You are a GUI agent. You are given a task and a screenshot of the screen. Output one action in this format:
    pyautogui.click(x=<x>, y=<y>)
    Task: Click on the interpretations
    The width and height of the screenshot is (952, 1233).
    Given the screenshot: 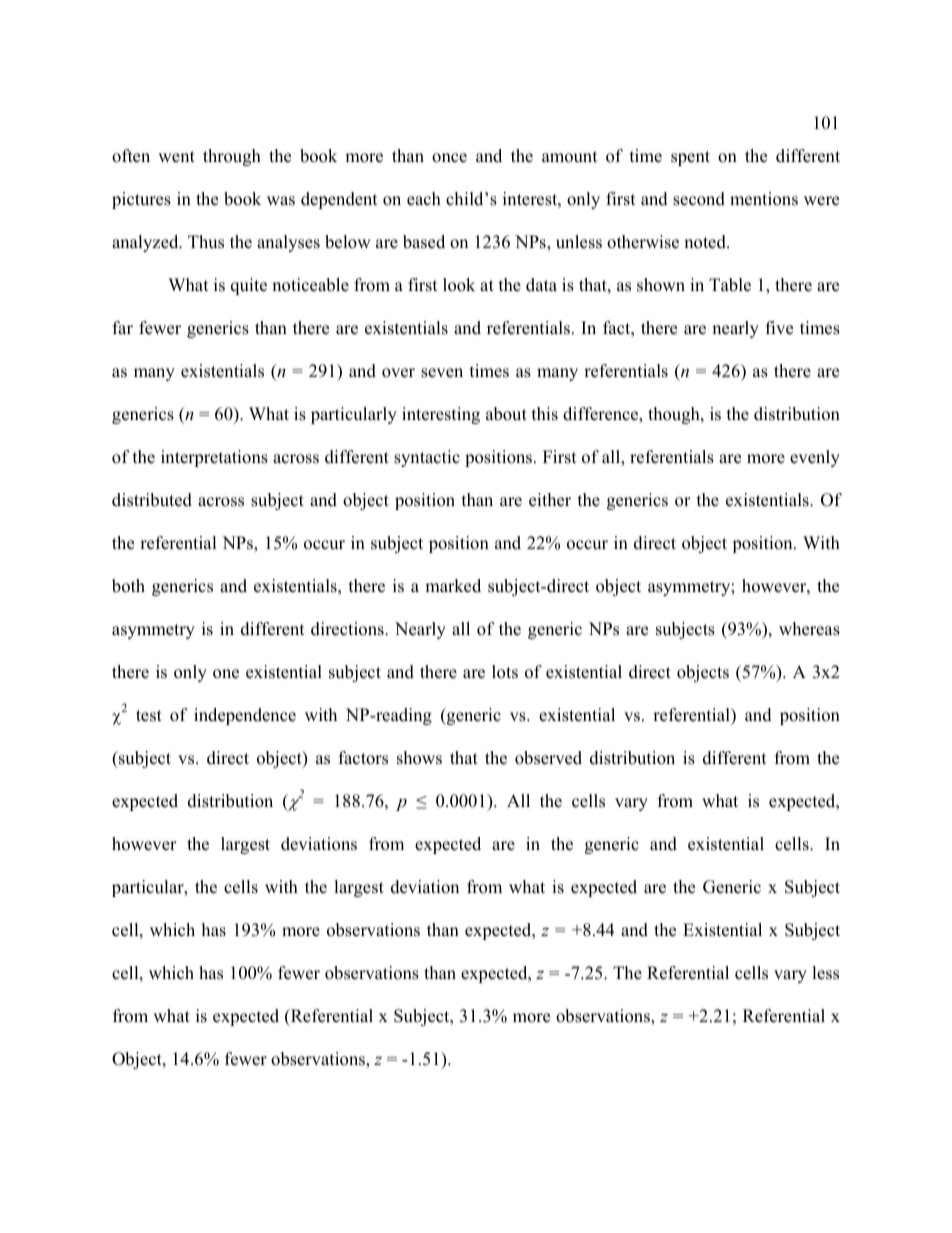 What is the action you would take?
    pyautogui.click(x=214, y=458)
